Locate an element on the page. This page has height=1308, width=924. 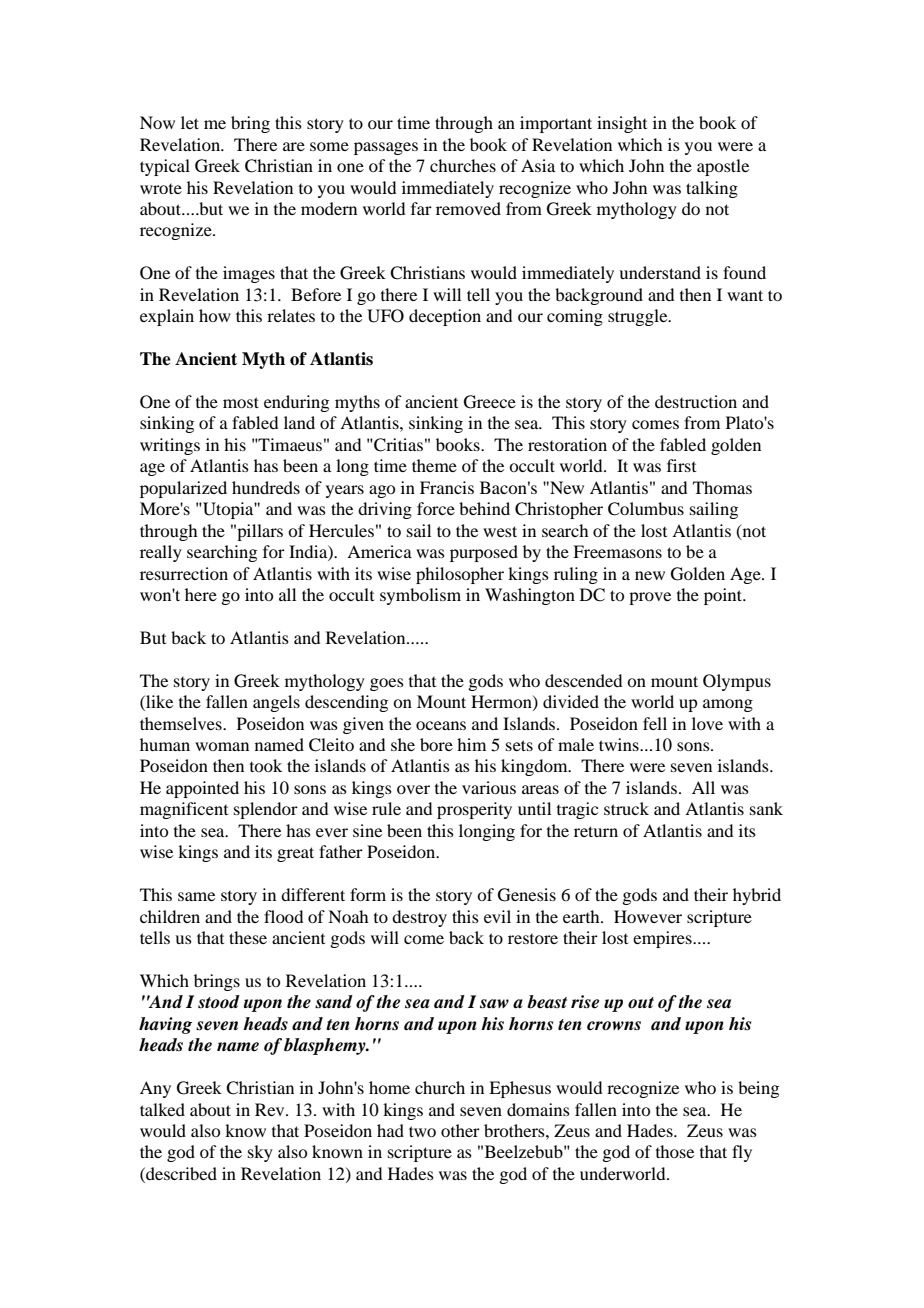
sky is located at coordinates (260, 1153).
